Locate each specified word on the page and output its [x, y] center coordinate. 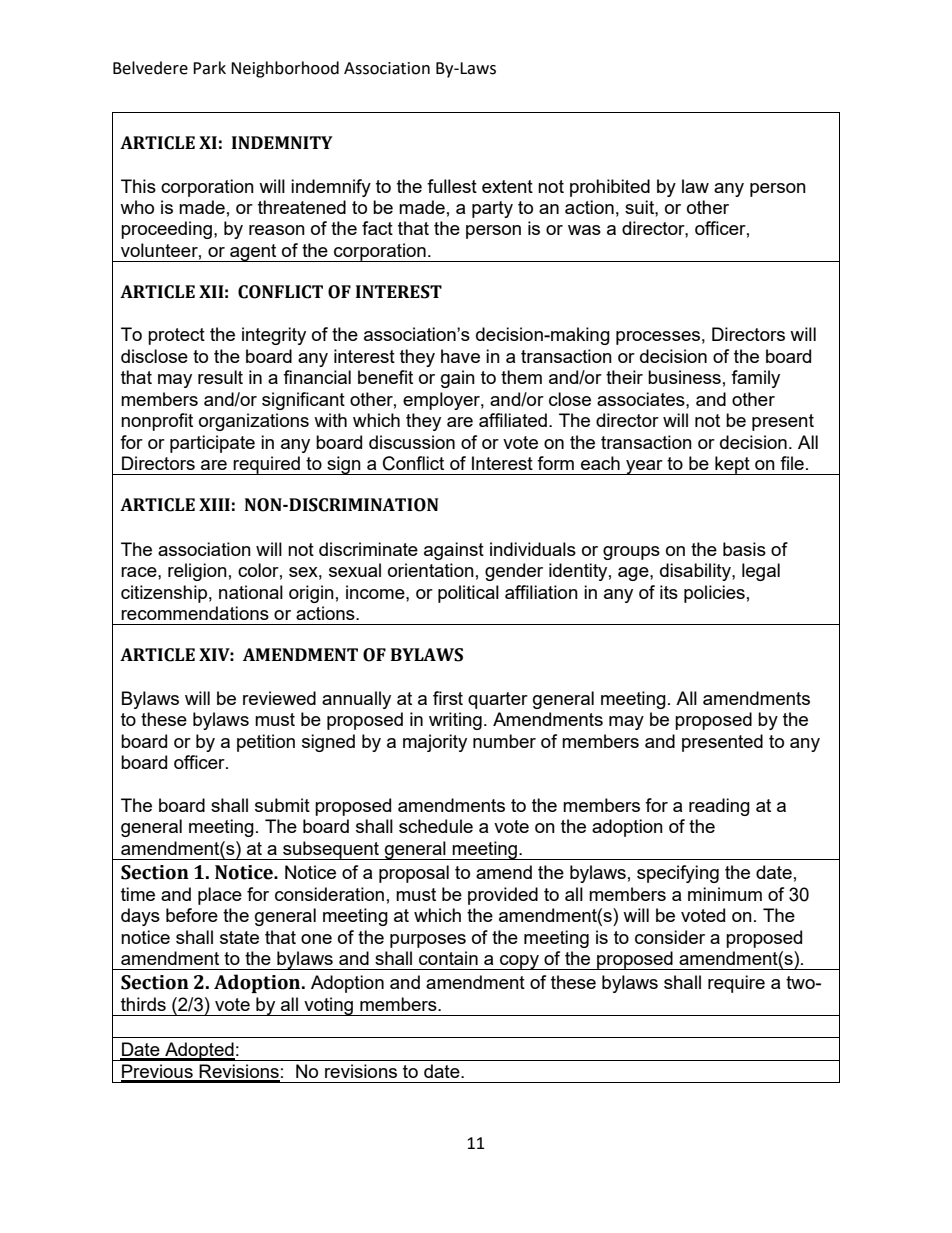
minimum [725, 894]
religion [197, 572]
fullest [452, 186]
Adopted [199, 1051]
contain [448, 958]
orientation [431, 570]
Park [209, 68]
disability [696, 572]
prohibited [610, 188]
